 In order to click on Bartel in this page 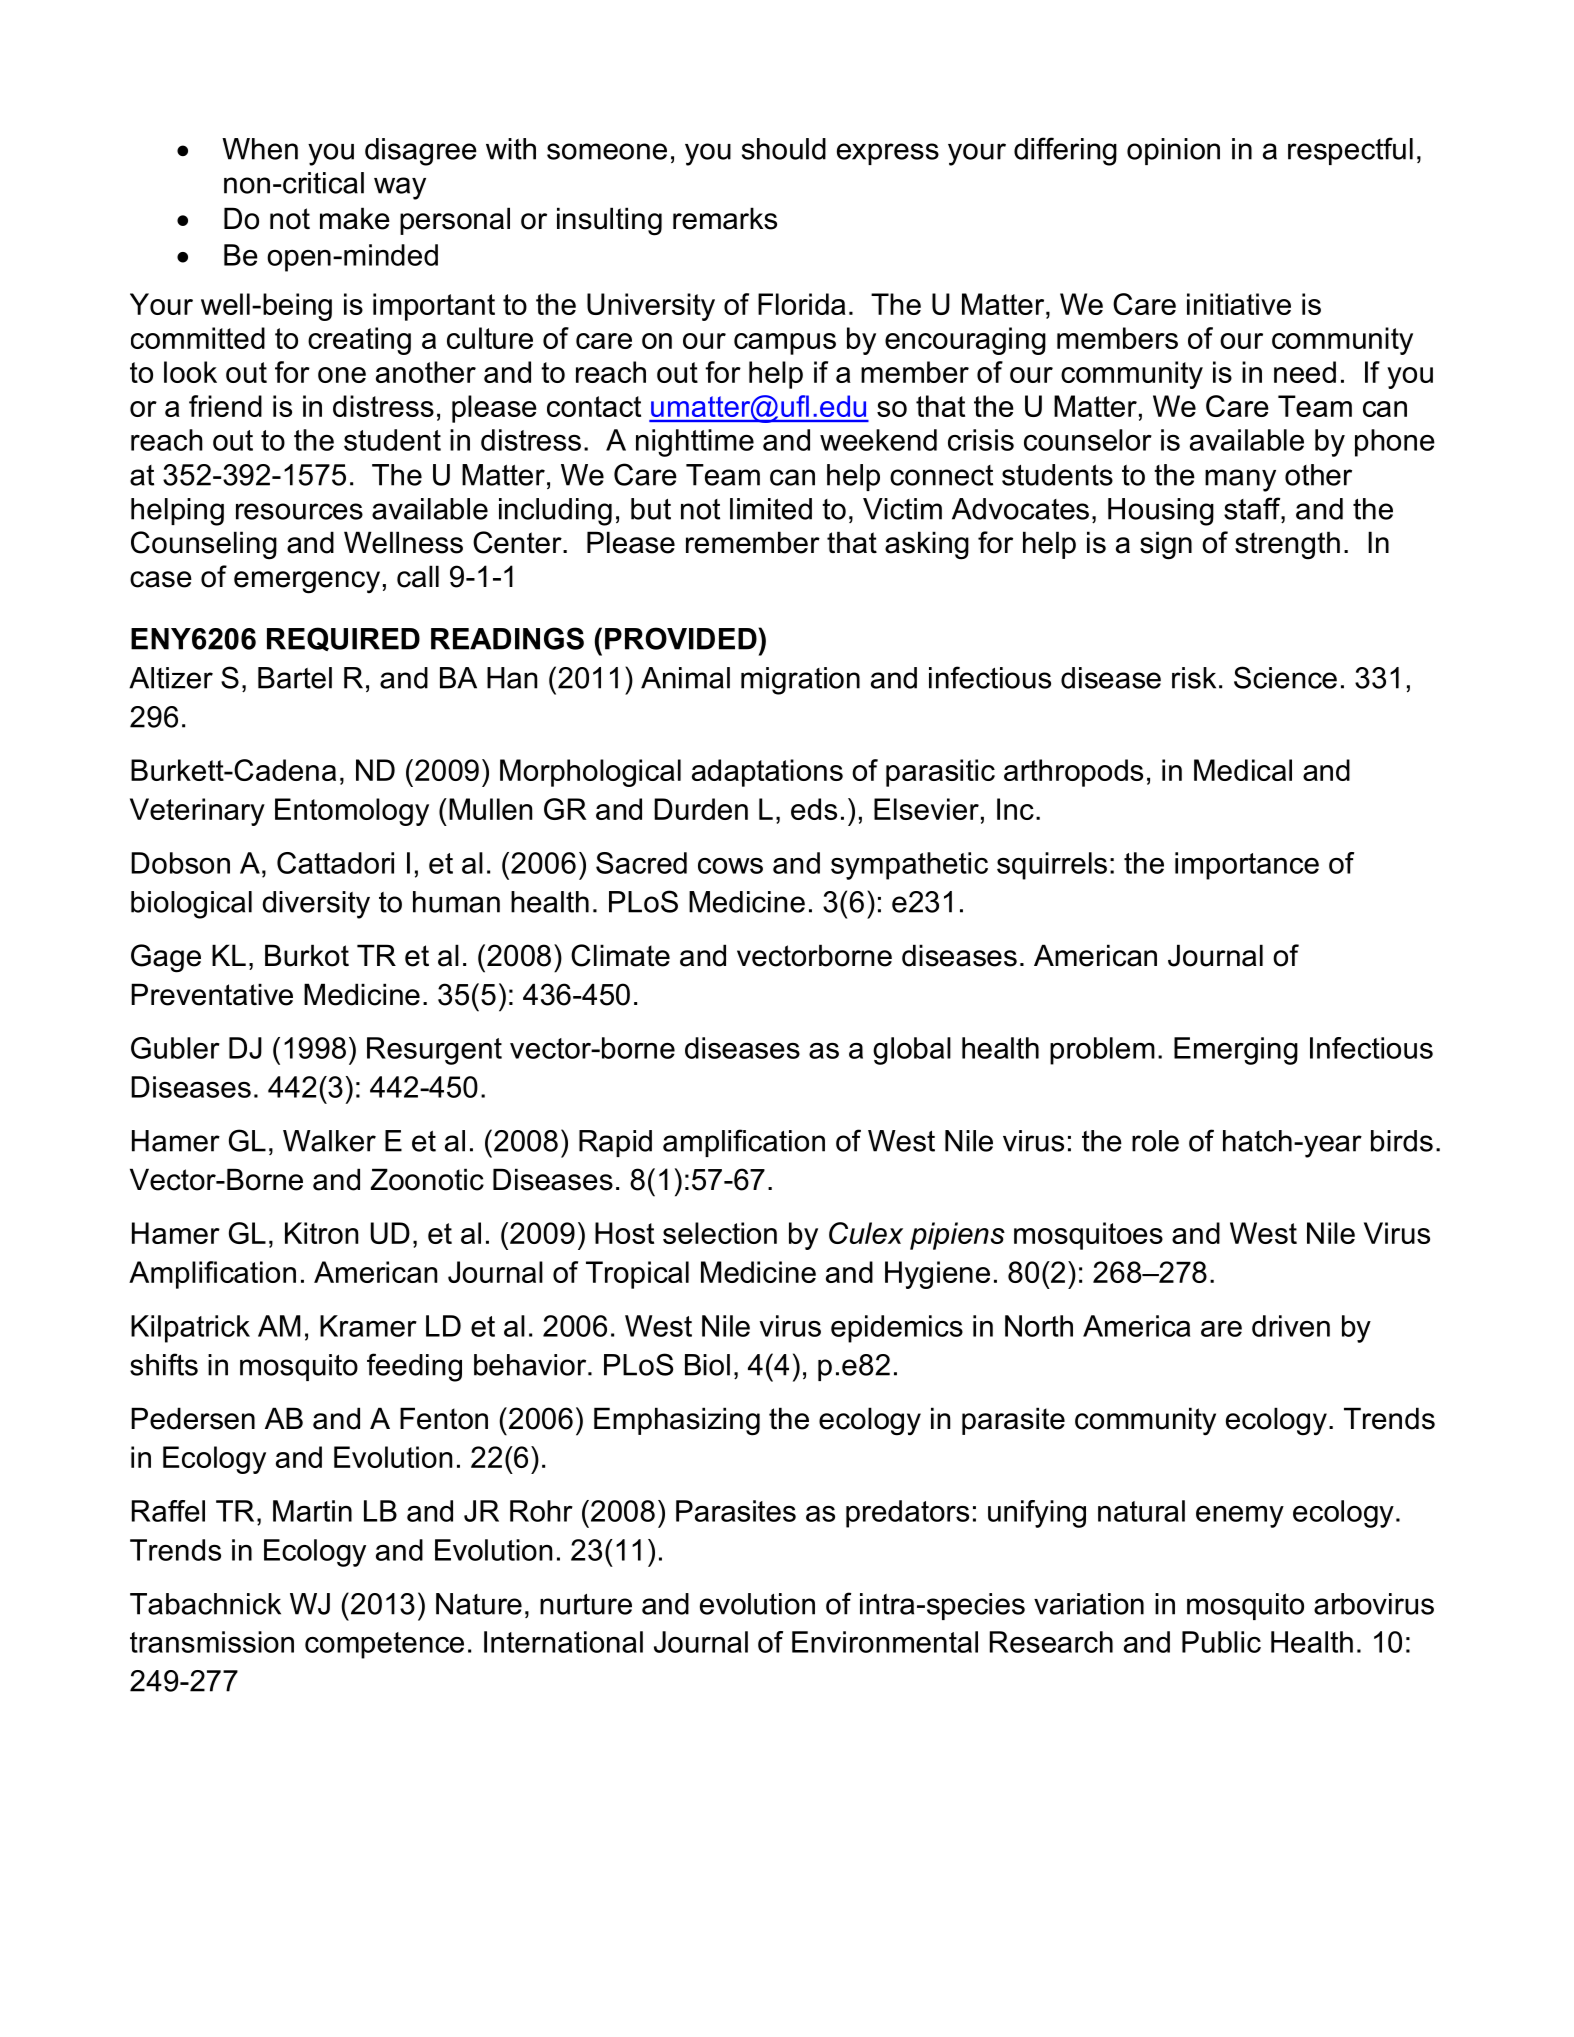, I will do `click(295, 678)`.
